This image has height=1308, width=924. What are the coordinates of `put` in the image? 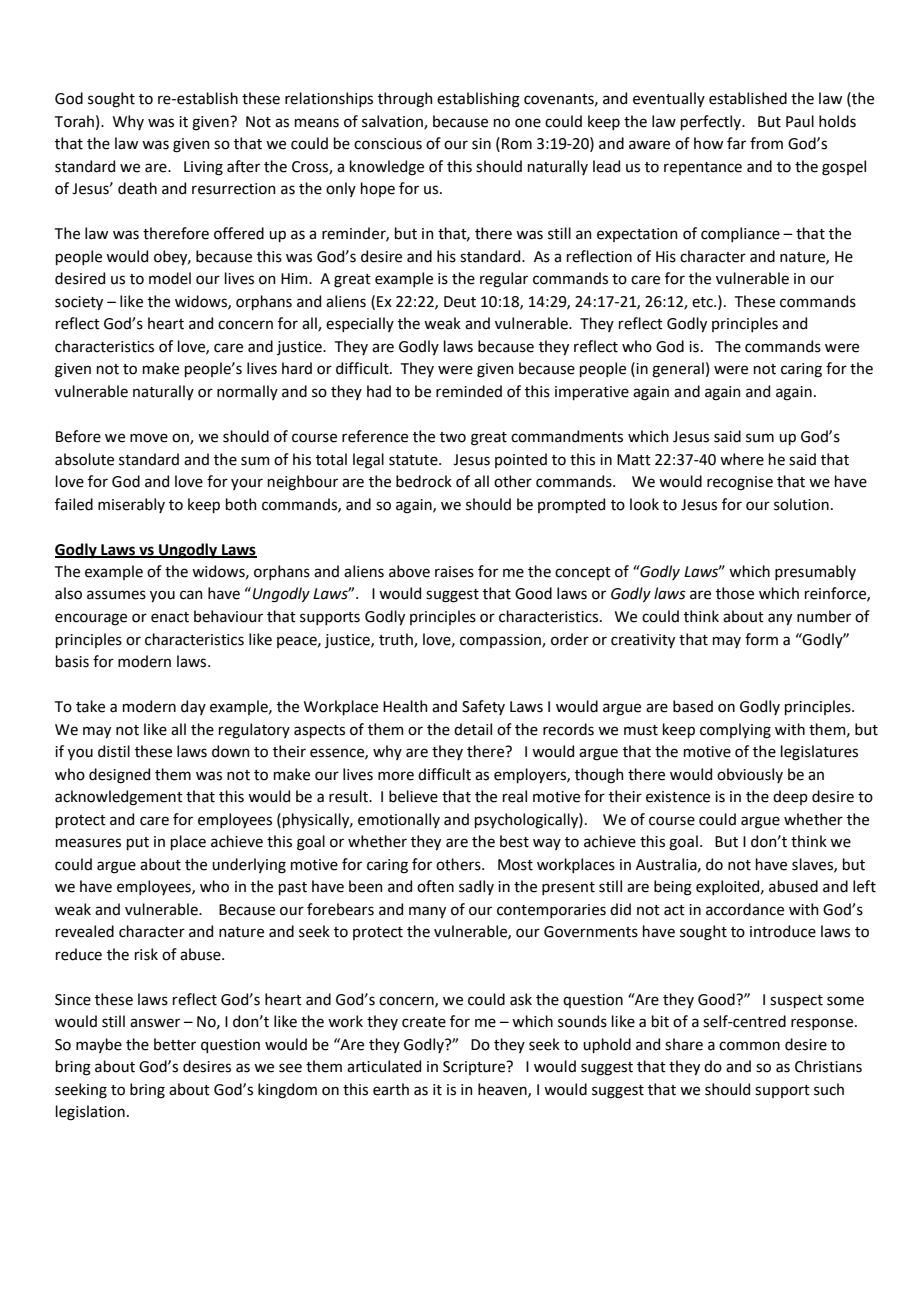 It's located at (138, 843).
